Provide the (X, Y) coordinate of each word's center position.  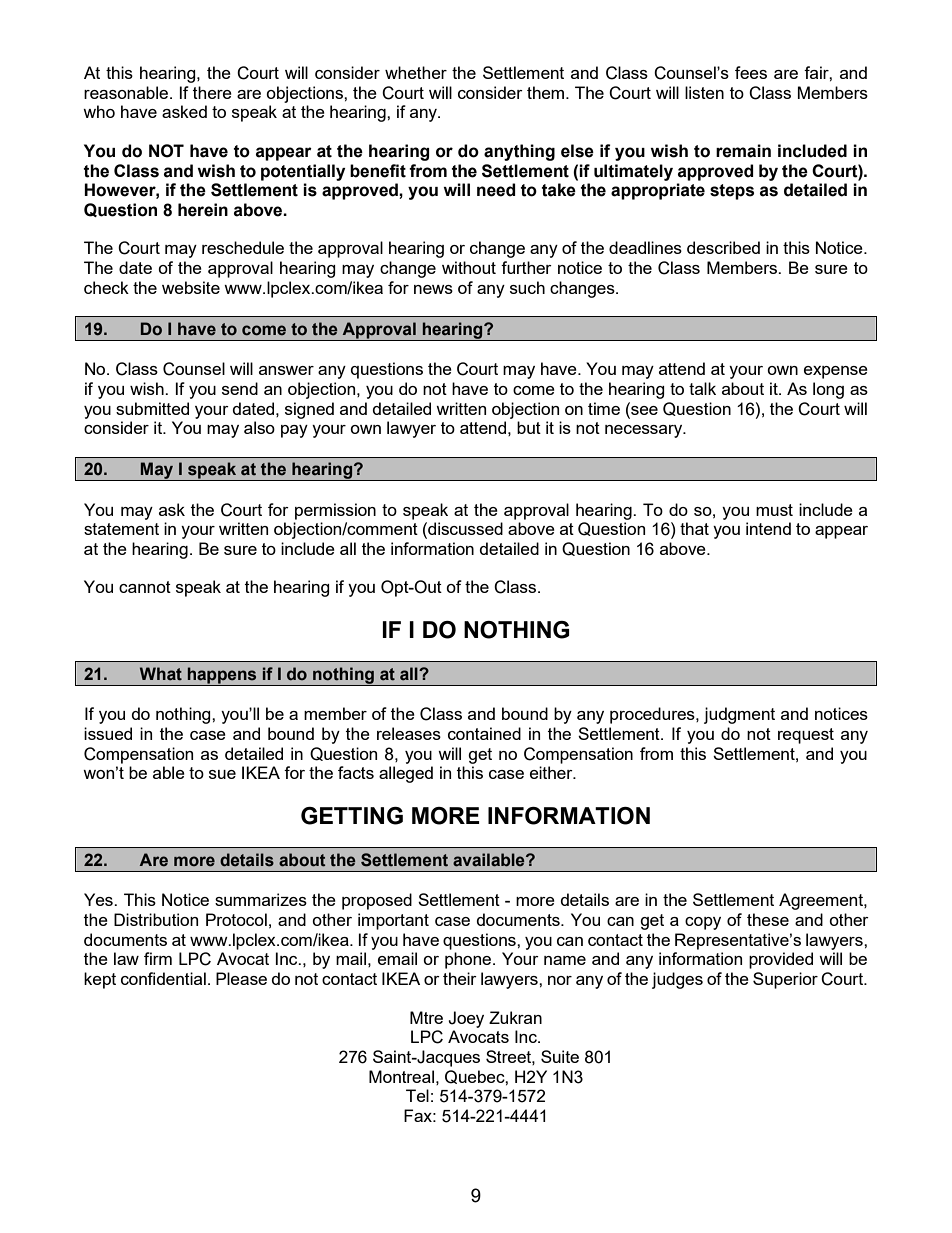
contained (484, 733)
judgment (739, 715)
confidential (163, 978)
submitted (152, 408)
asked (184, 111)
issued (108, 733)
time (604, 408)
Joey (466, 1019)
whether (416, 72)
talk (702, 388)
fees (751, 72)
